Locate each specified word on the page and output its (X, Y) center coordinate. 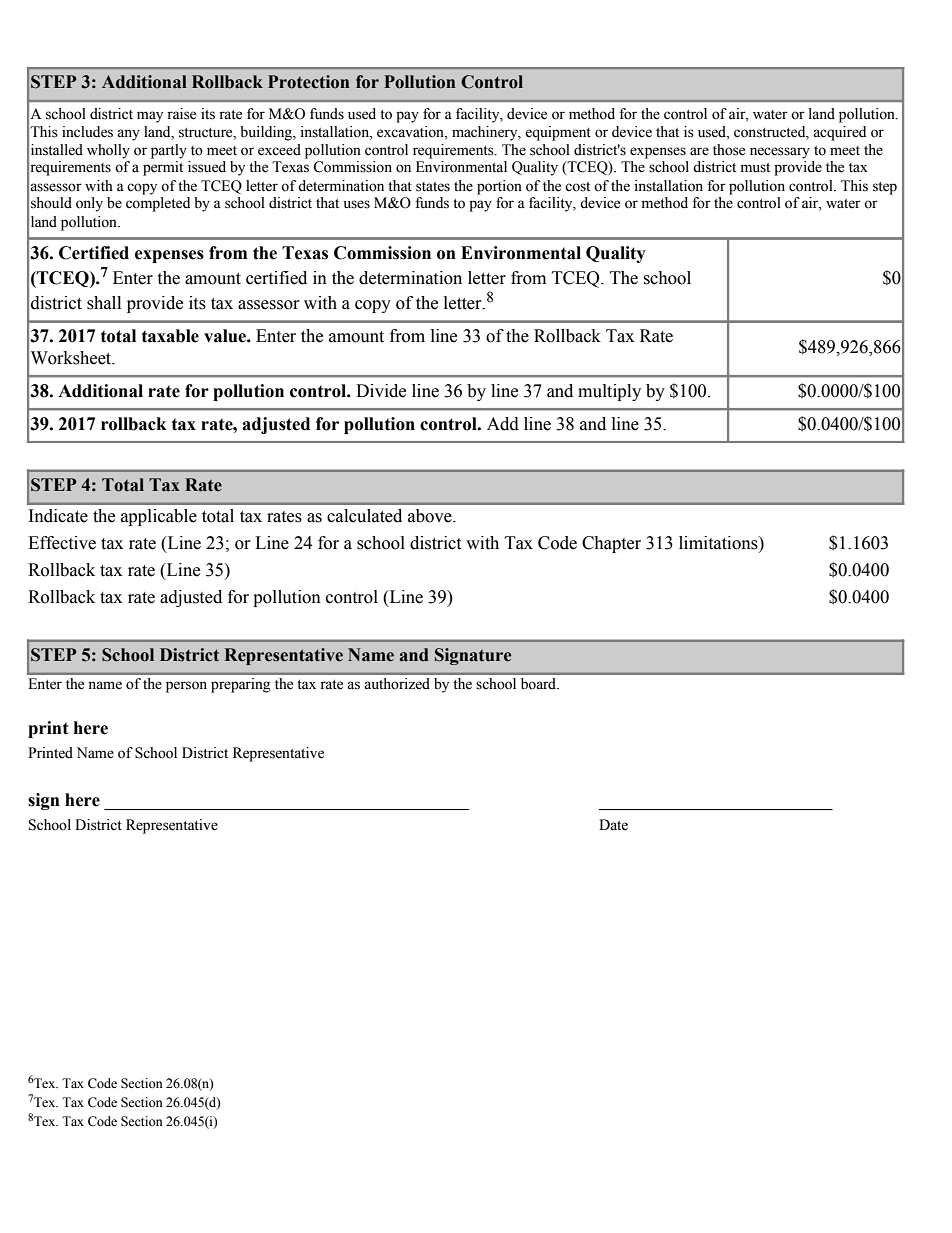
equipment (558, 133)
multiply (609, 392)
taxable (170, 336)
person (186, 687)
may (150, 117)
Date (613, 825)
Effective (62, 543)
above (431, 516)
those (729, 150)
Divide (381, 391)
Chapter (611, 544)
